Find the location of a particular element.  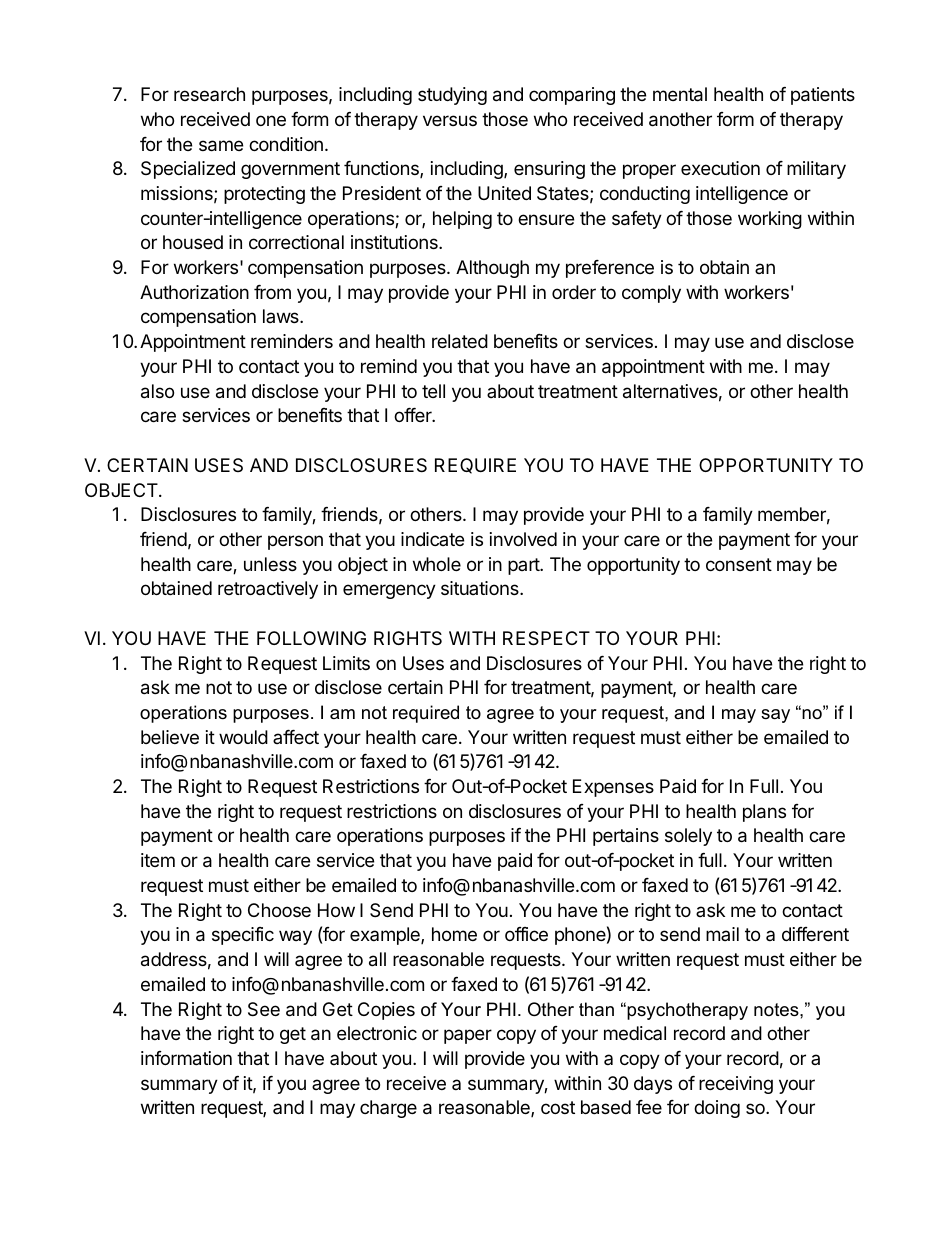

consent is located at coordinates (739, 564).
